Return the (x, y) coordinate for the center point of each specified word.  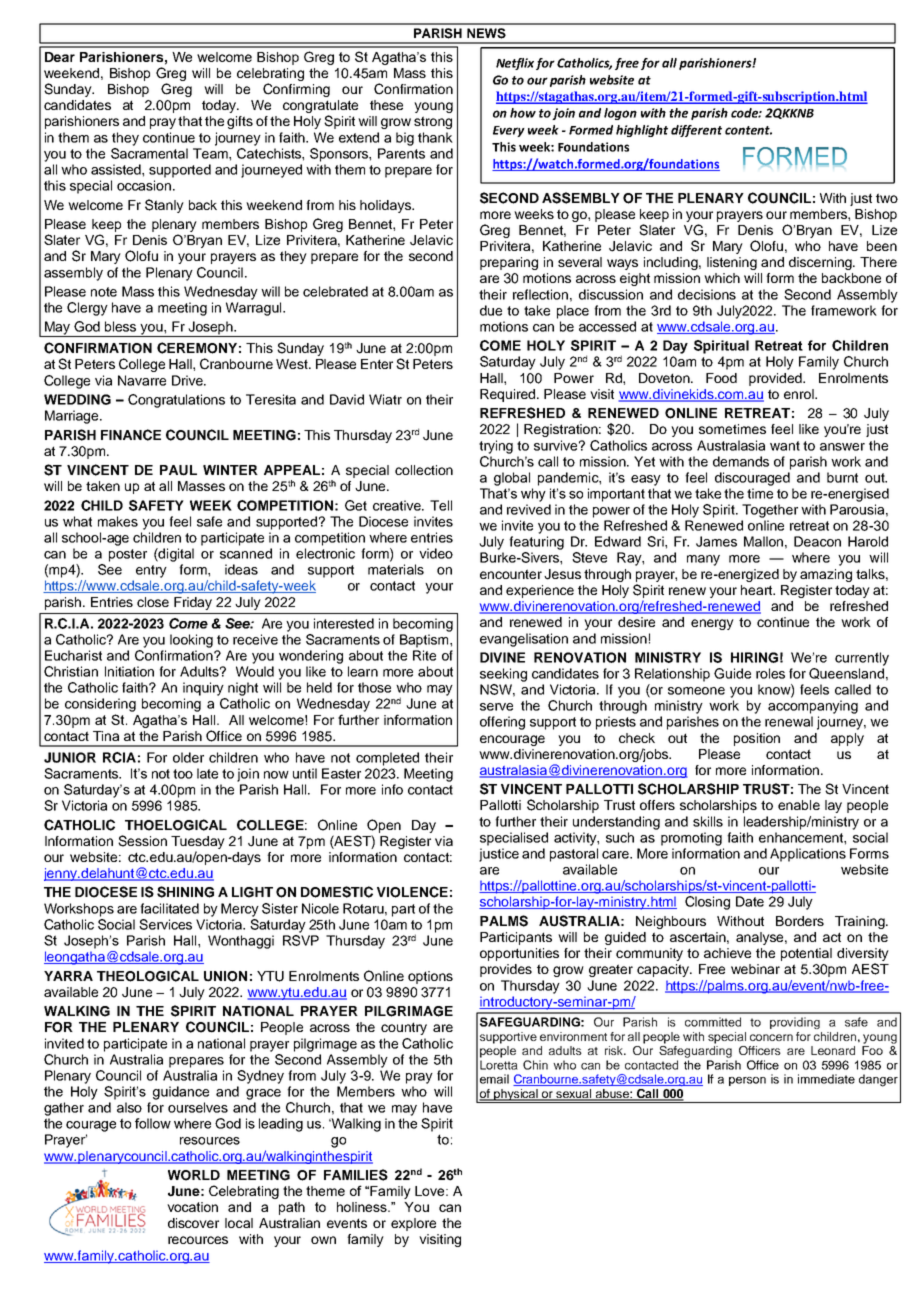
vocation (192, 1207)
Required (509, 395)
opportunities (519, 954)
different (696, 131)
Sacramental (149, 153)
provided (776, 379)
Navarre (142, 380)
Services (165, 924)
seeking (503, 675)
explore (413, 1224)
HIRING (754, 657)
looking (191, 641)
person (747, 1081)
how (523, 113)
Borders (800, 921)
